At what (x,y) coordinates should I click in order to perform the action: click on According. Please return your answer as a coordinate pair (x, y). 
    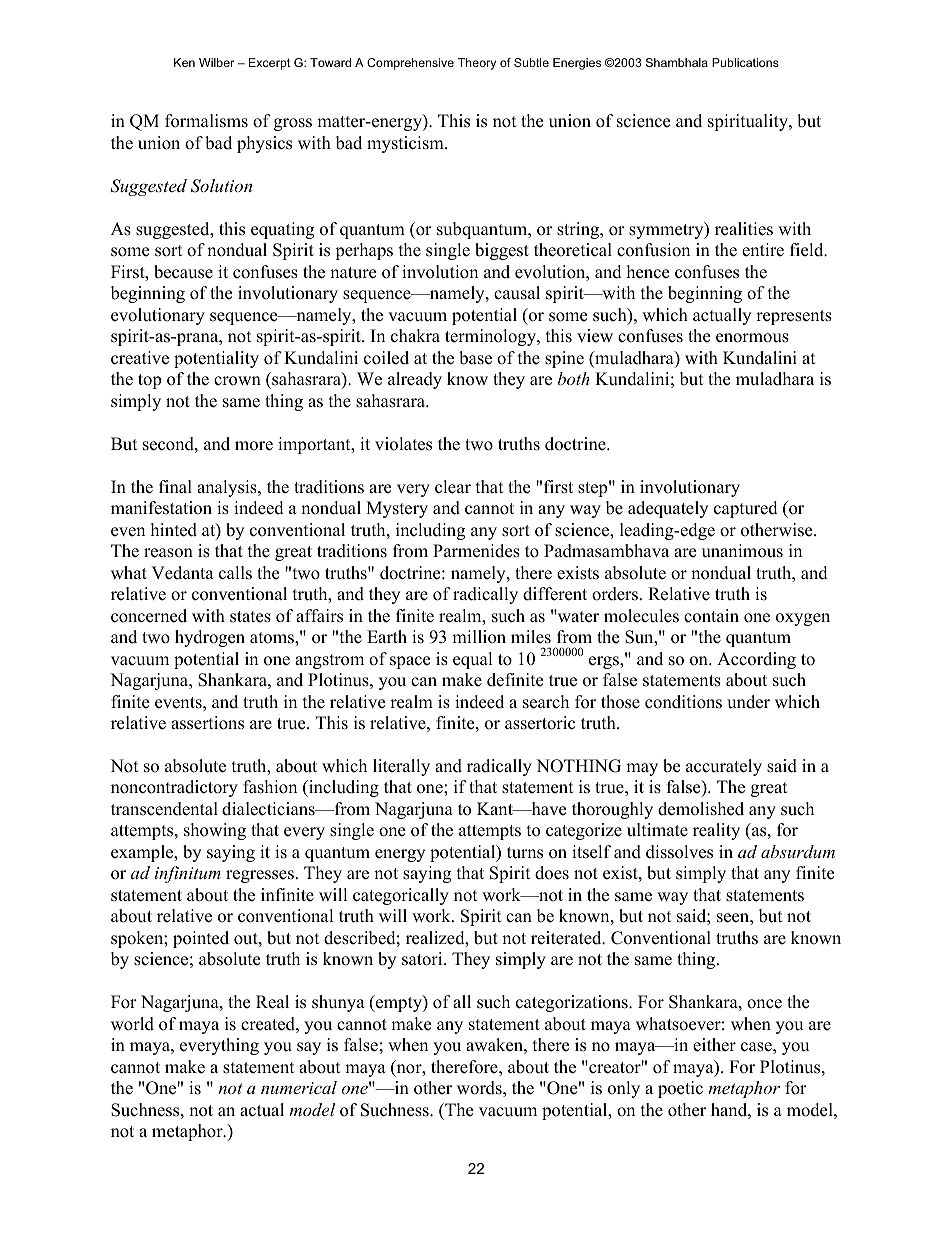
    Looking at the image, I should click on (756, 660).
